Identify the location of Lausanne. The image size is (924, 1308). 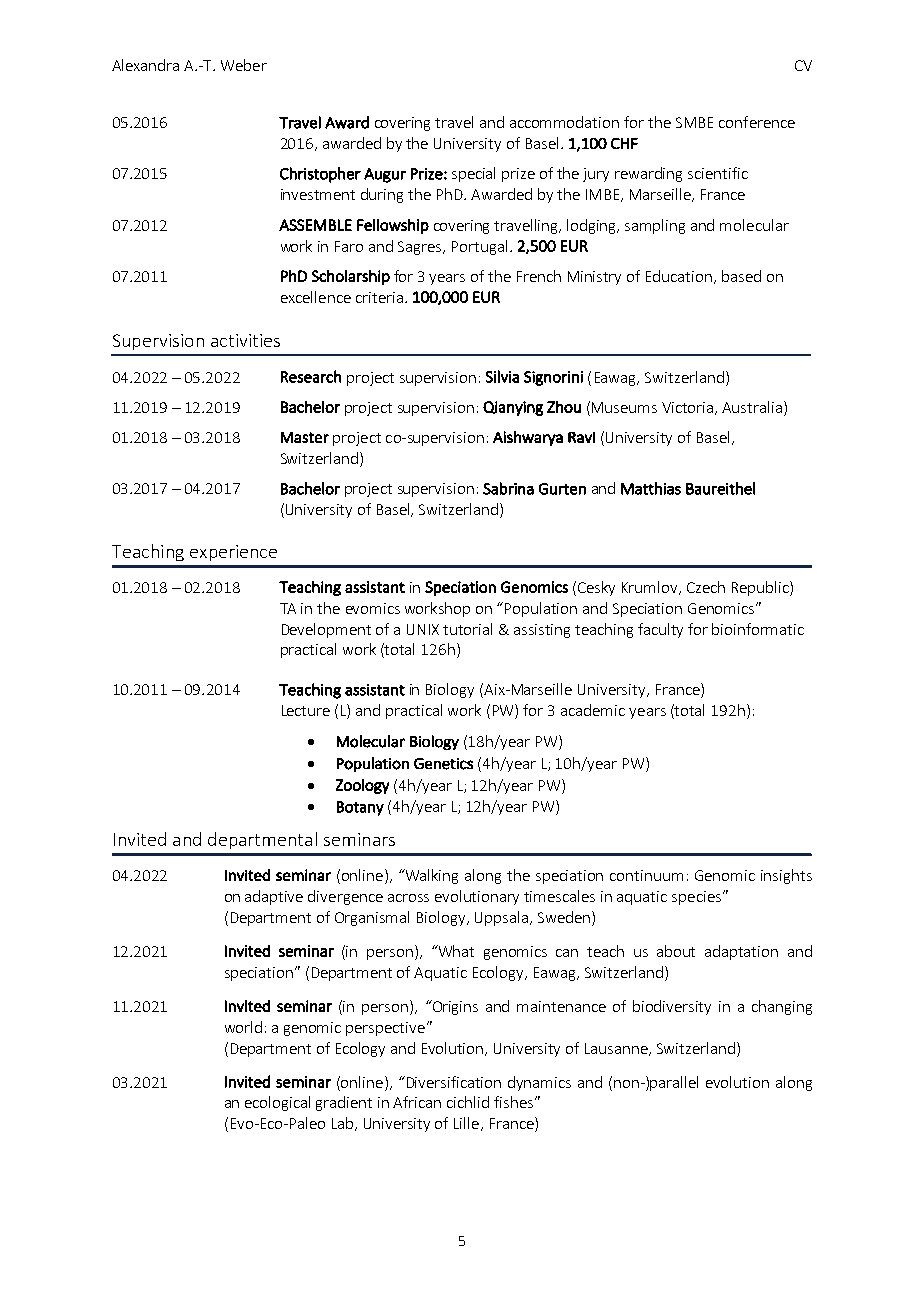
(617, 1049).
